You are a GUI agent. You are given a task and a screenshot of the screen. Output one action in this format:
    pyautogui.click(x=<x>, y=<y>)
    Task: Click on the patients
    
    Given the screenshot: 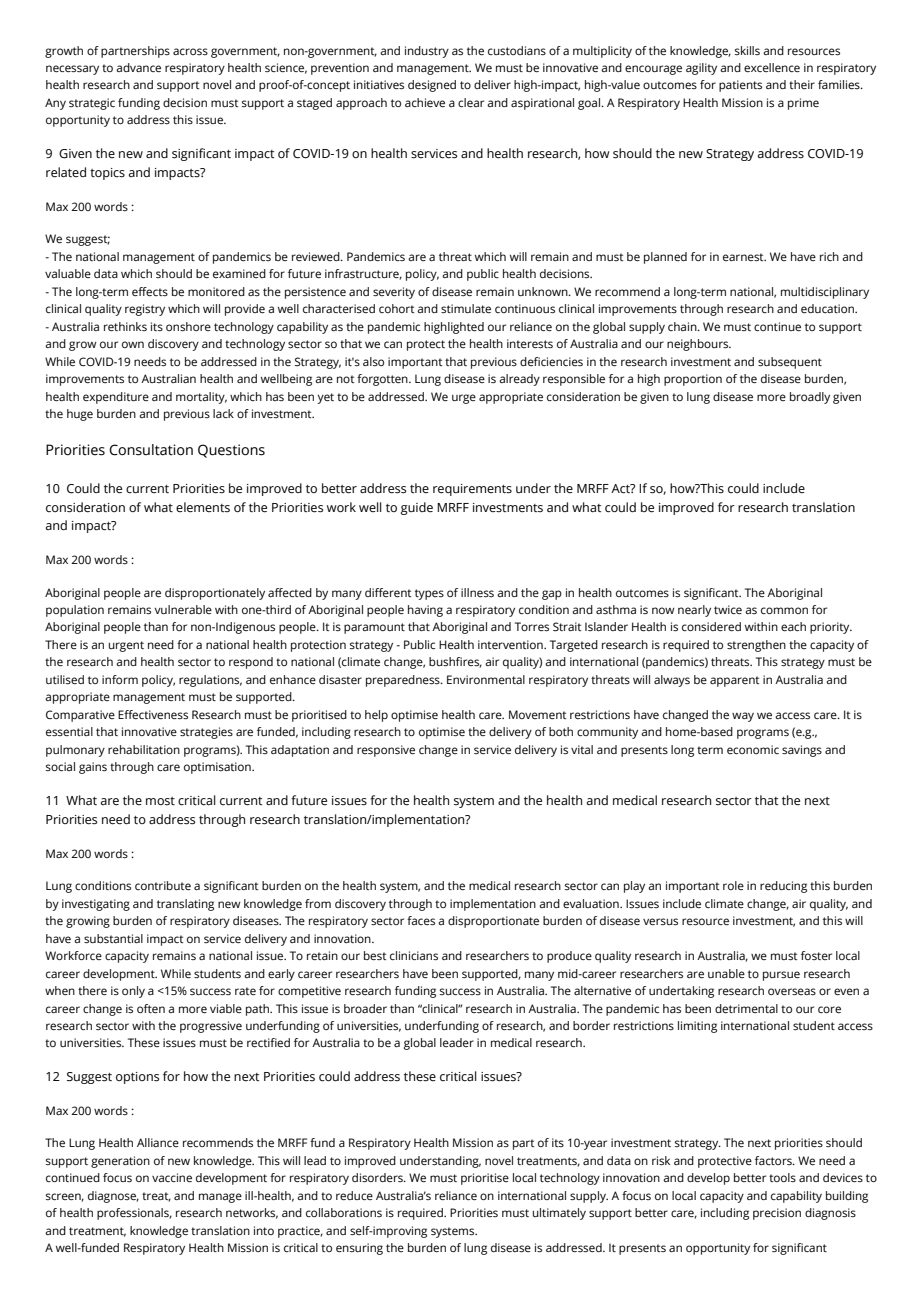 What is the action you would take?
    pyautogui.click(x=740, y=86)
